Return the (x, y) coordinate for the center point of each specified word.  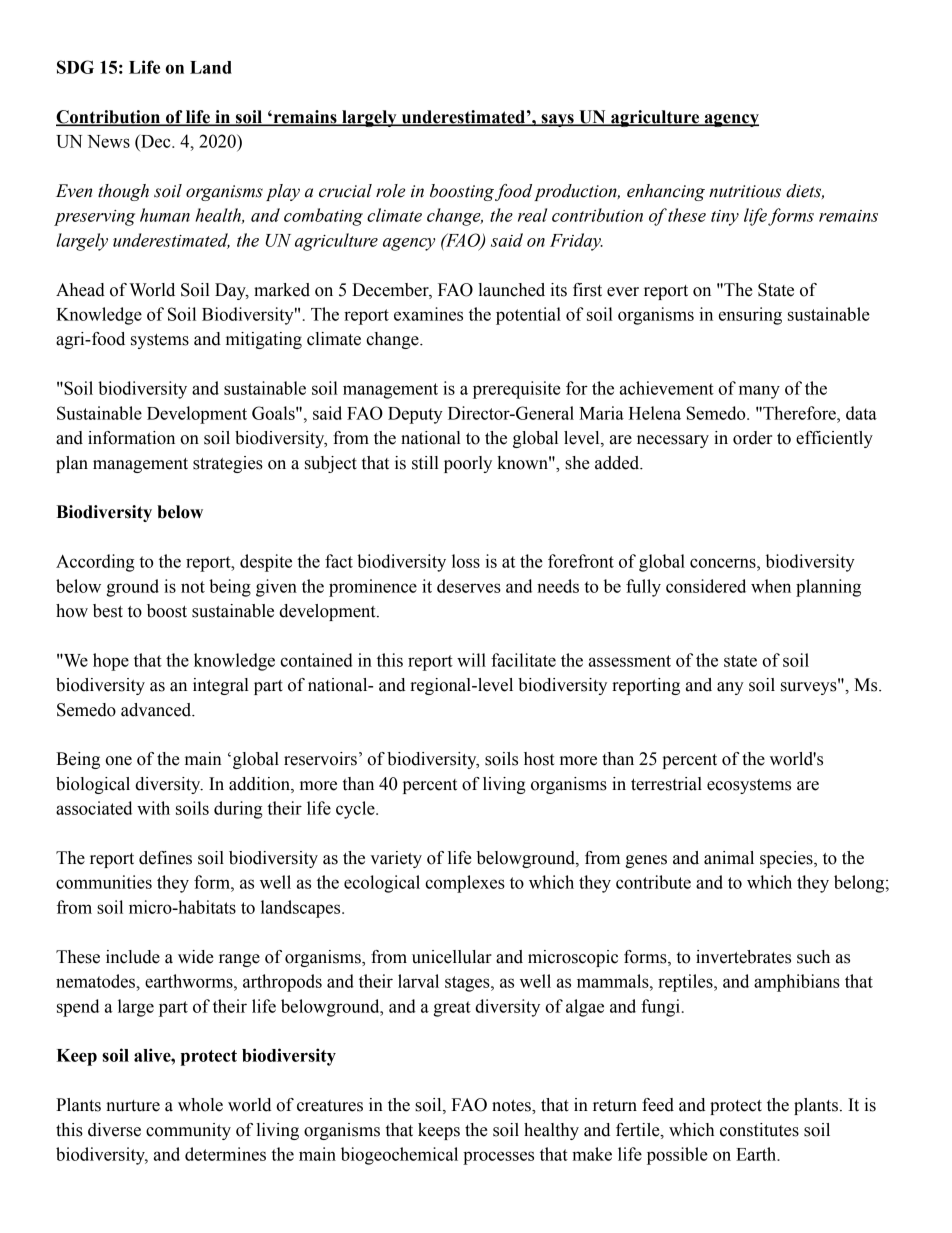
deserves (469, 586)
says (557, 120)
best (108, 611)
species (787, 859)
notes (512, 1106)
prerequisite (517, 390)
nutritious (745, 191)
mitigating (264, 340)
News (108, 141)
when (771, 586)
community (188, 1131)
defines (165, 858)
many (759, 392)
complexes (465, 884)
